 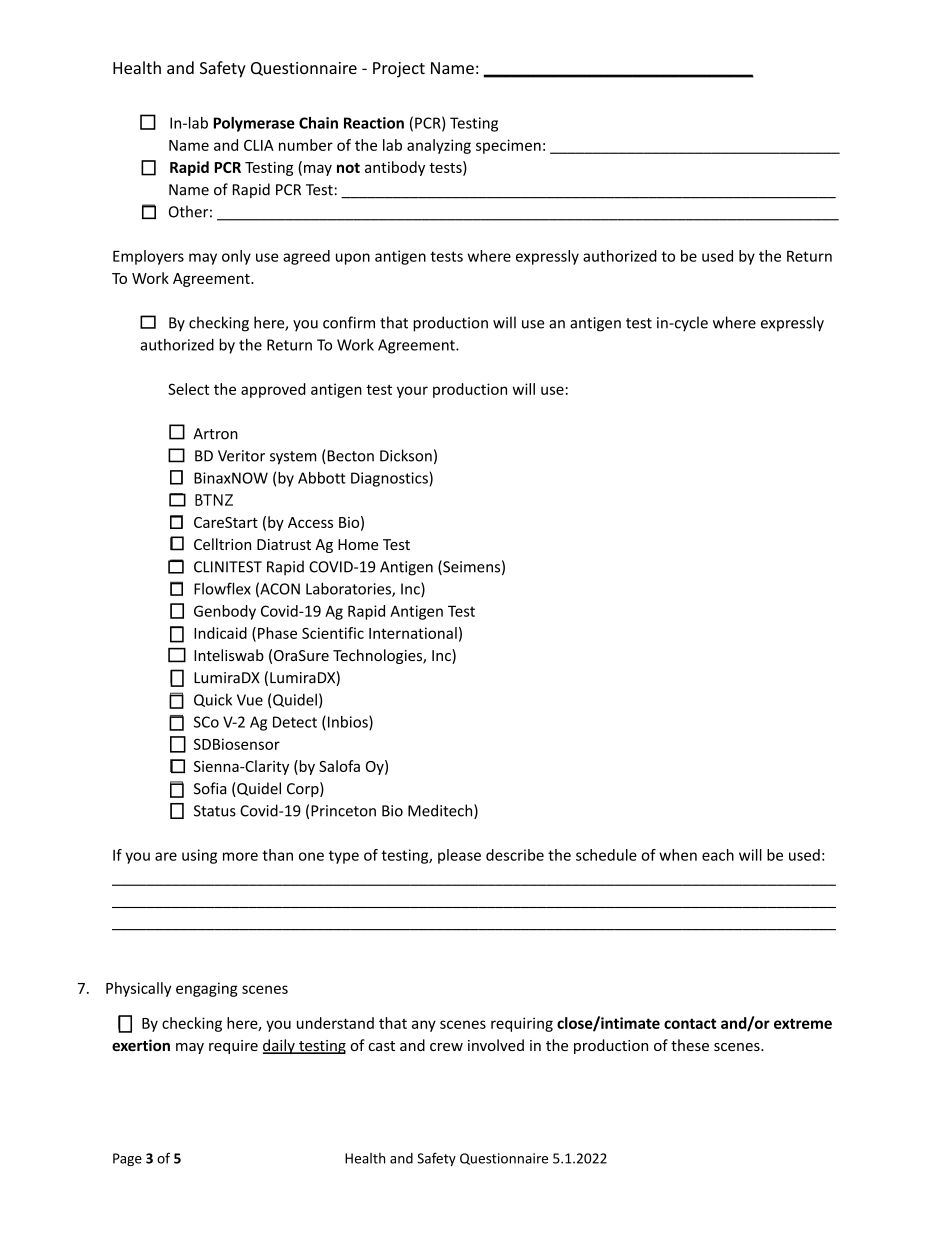 I want to click on specimen, so click(x=508, y=146).
